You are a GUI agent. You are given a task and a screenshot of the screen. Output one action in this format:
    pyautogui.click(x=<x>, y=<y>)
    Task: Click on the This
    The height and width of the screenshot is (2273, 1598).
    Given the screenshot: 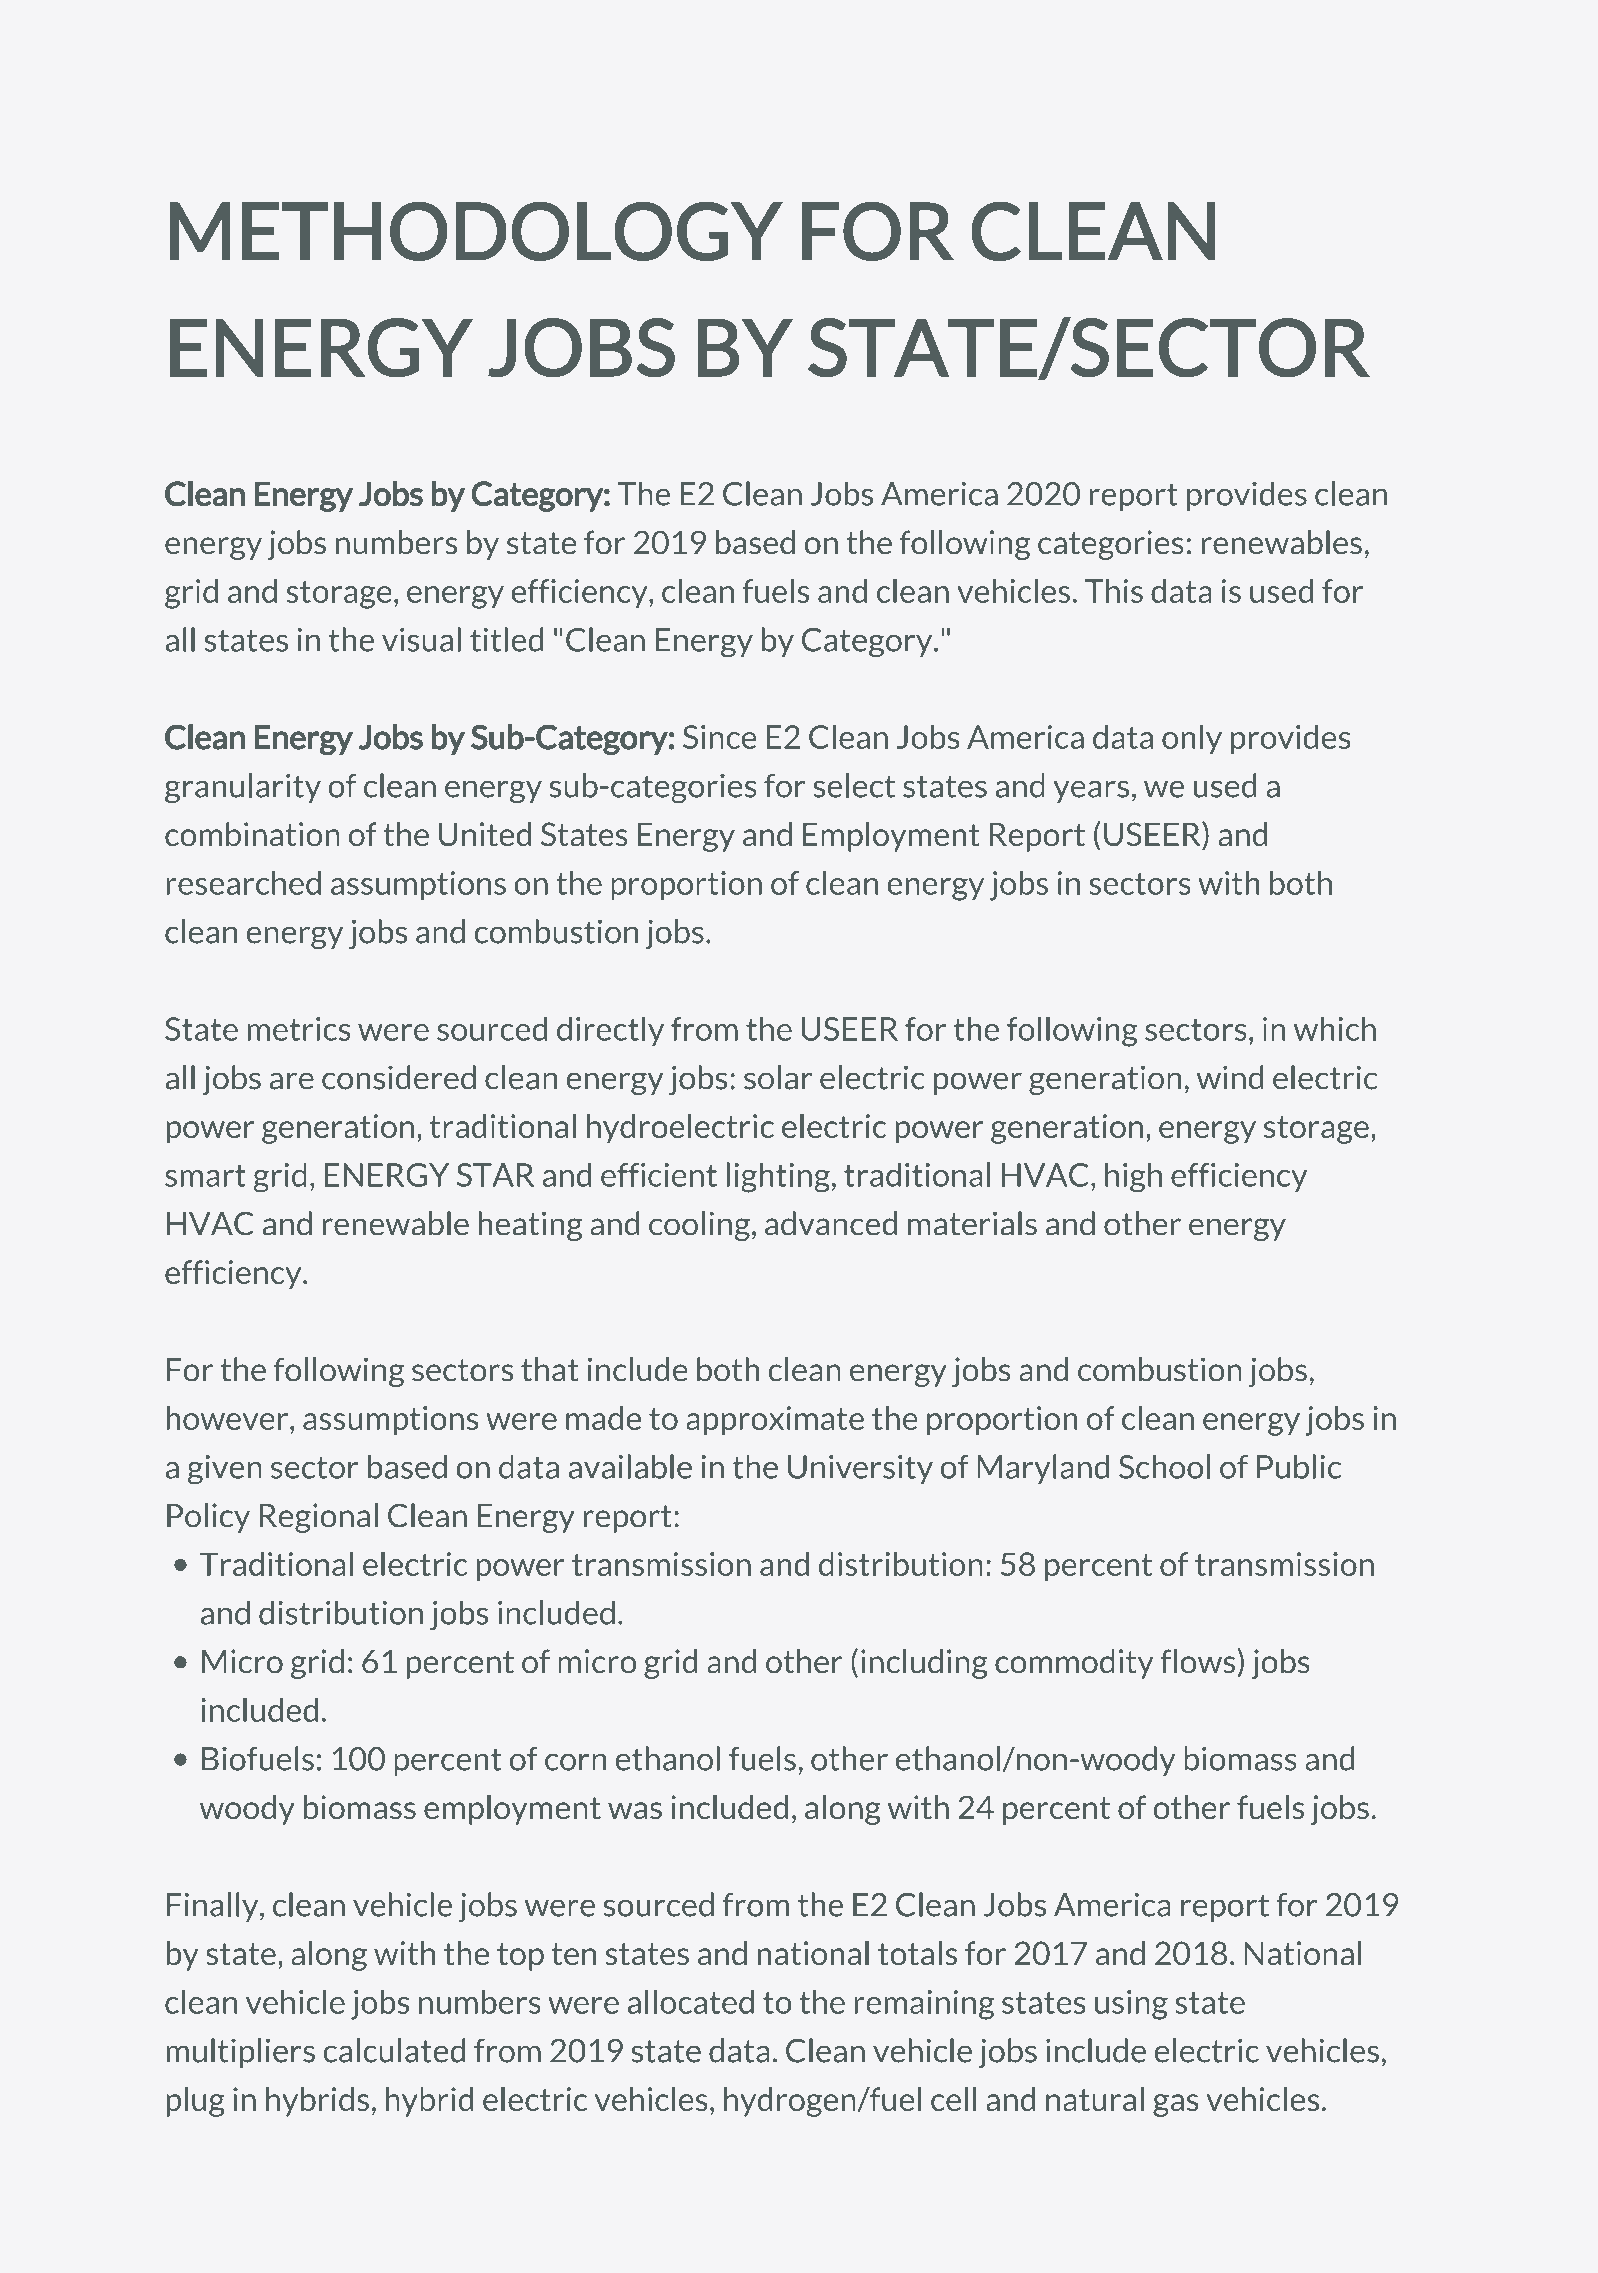 What is the action you would take?
    pyautogui.click(x=1114, y=591)
